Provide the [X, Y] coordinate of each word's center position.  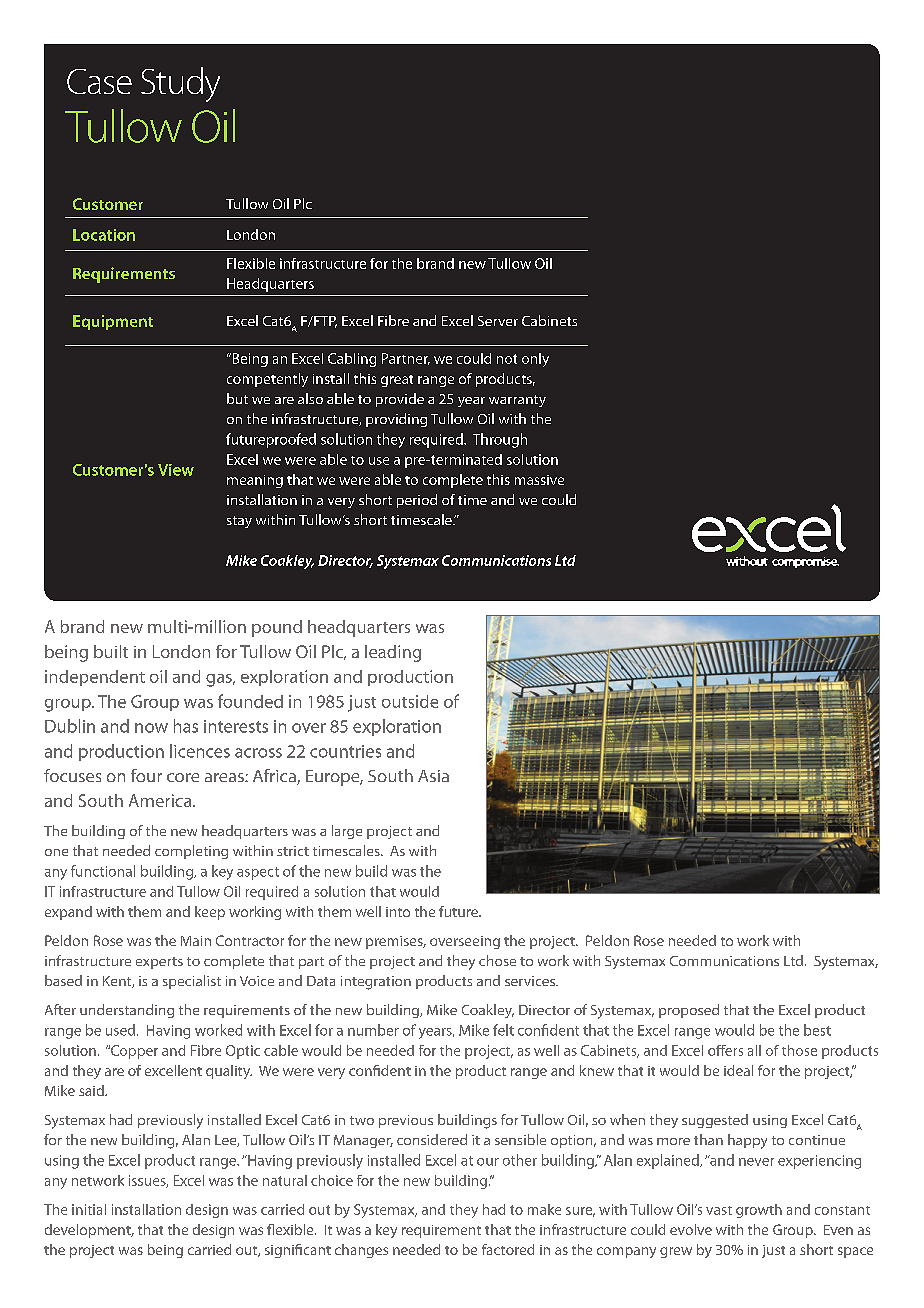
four [146, 775]
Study [180, 84]
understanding [127, 1011]
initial [89, 1209]
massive [539, 480]
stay [239, 522]
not [507, 359]
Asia [433, 776]
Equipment [113, 322]
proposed [689, 1011]
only [535, 360]
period [417, 501]
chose [497, 960]
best [817, 1030]
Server [498, 321]
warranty [517, 401]
